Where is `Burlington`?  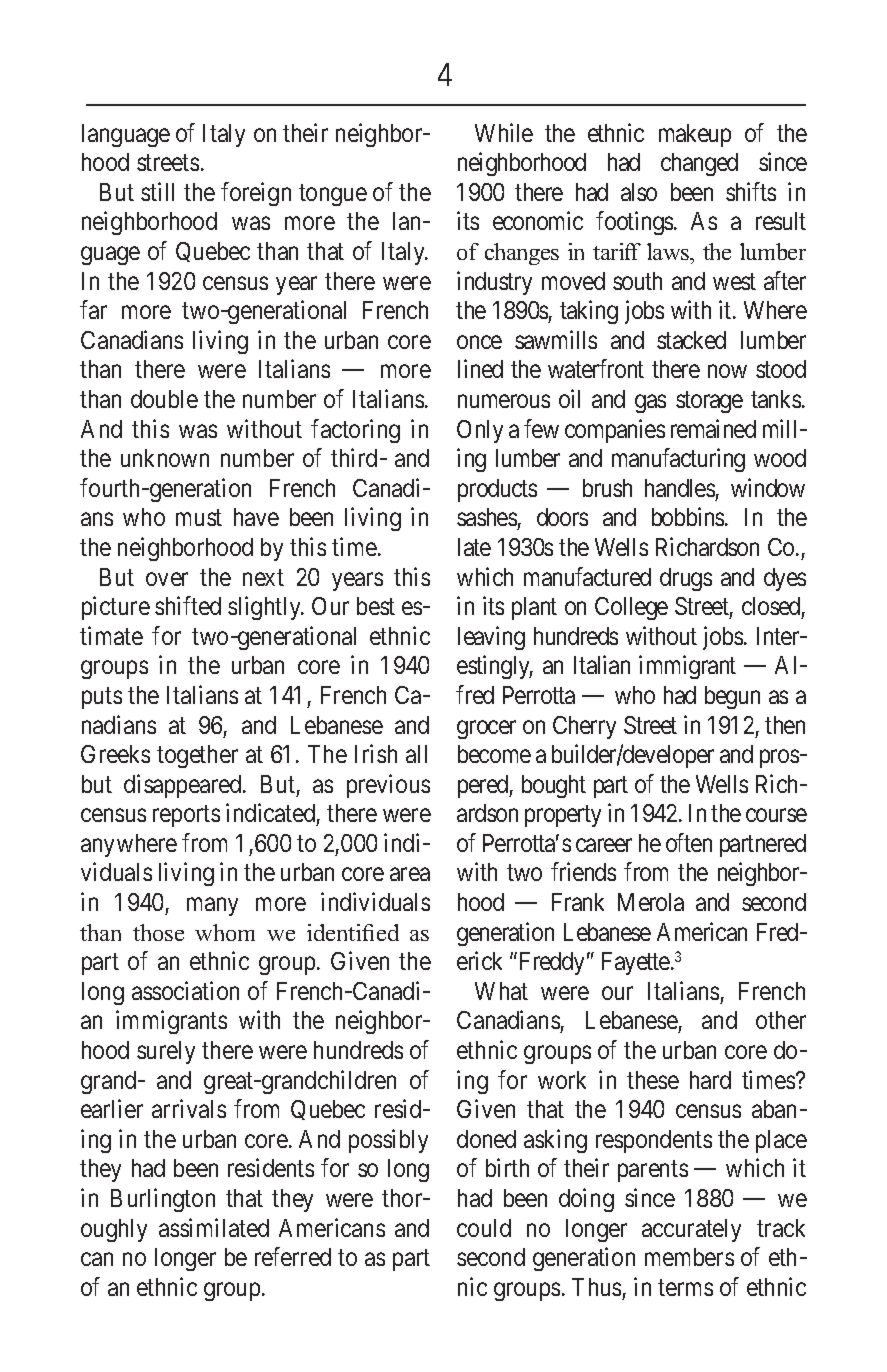 Burlington is located at coordinates (163, 1200).
